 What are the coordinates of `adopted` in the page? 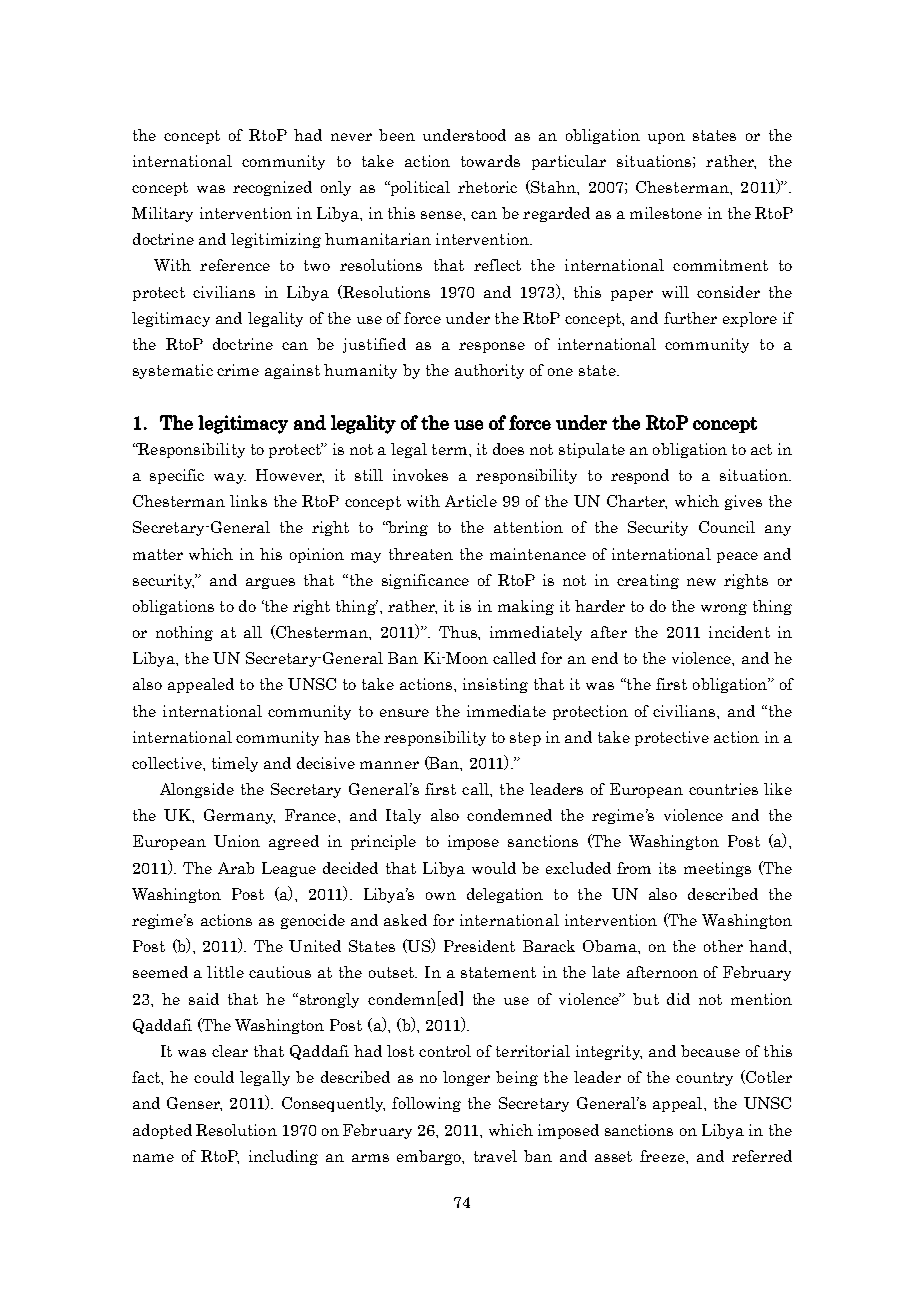 It's located at (162, 1131).
